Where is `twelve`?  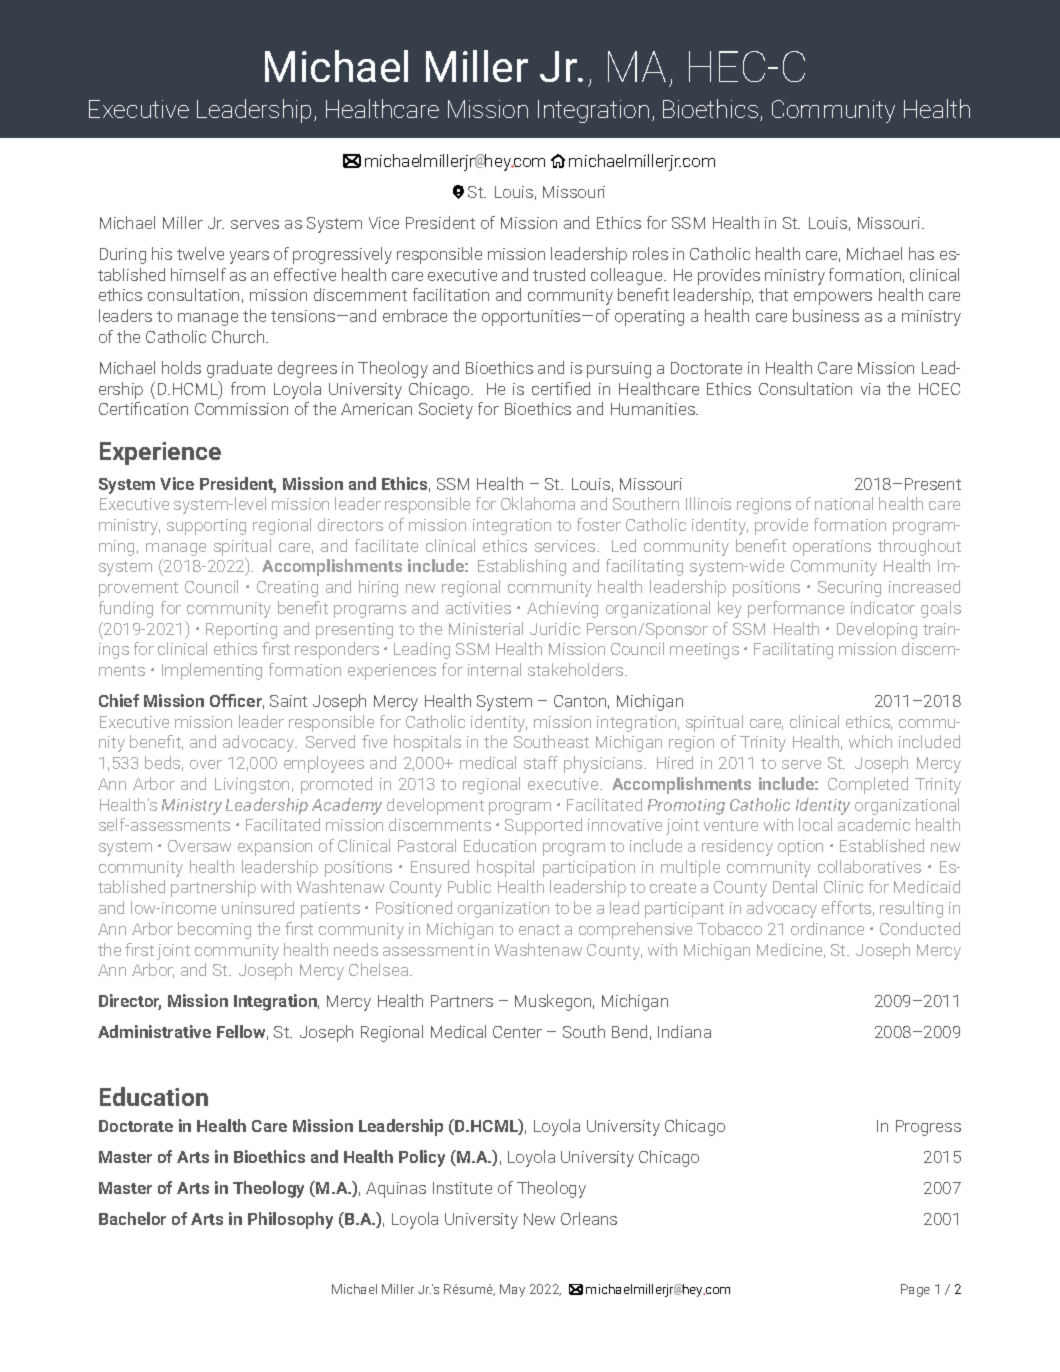 twelve is located at coordinates (200, 253).
